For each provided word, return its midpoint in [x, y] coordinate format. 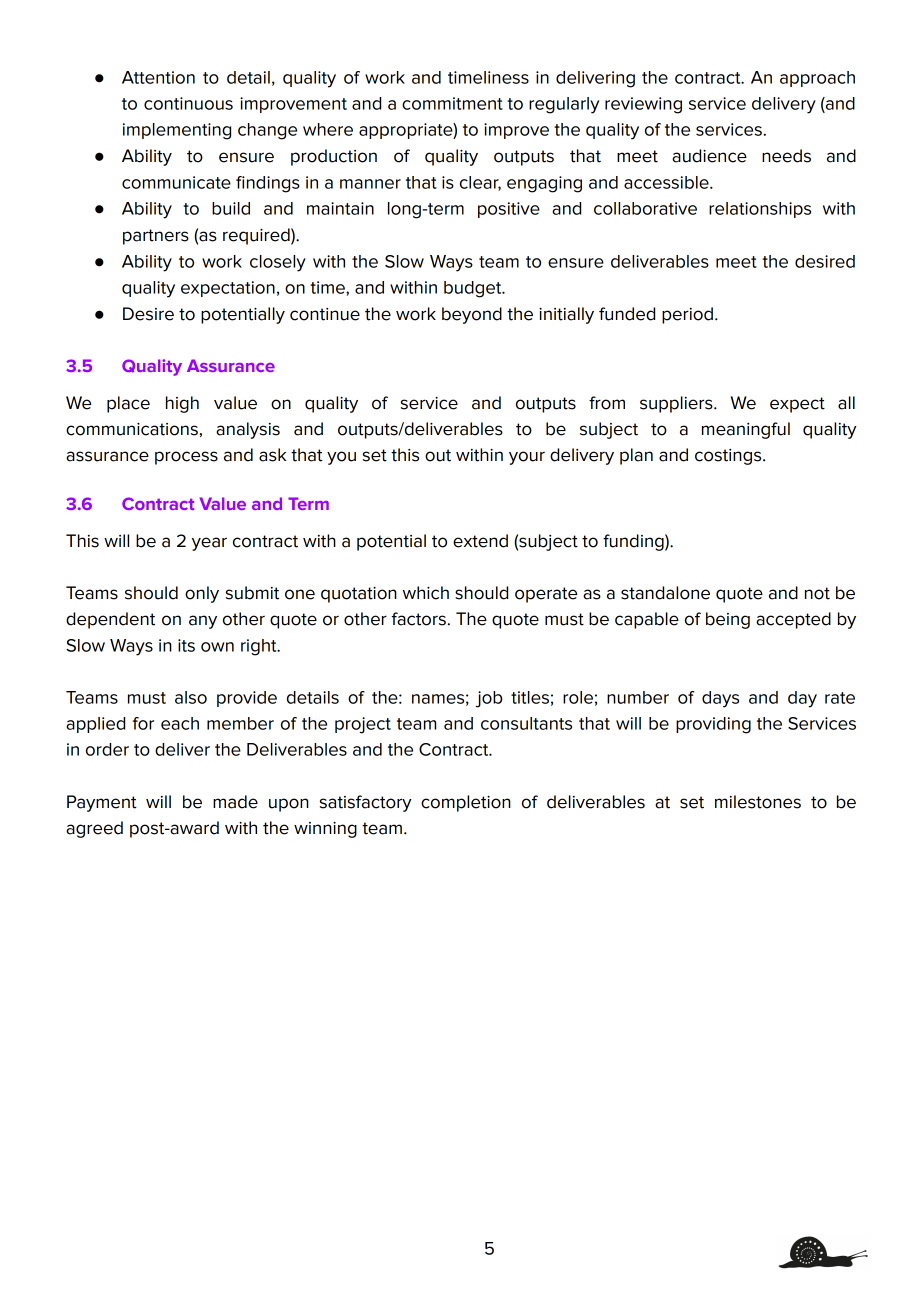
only [202, 594]
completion [466, 803]
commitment [452, 103]
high [182, 404]
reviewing [643, 105]
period [687, 315]
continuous [188, 103]
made [235, 802]
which [426, 593]
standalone [665, 593]
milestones [758, 802]
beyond [472, 315]
